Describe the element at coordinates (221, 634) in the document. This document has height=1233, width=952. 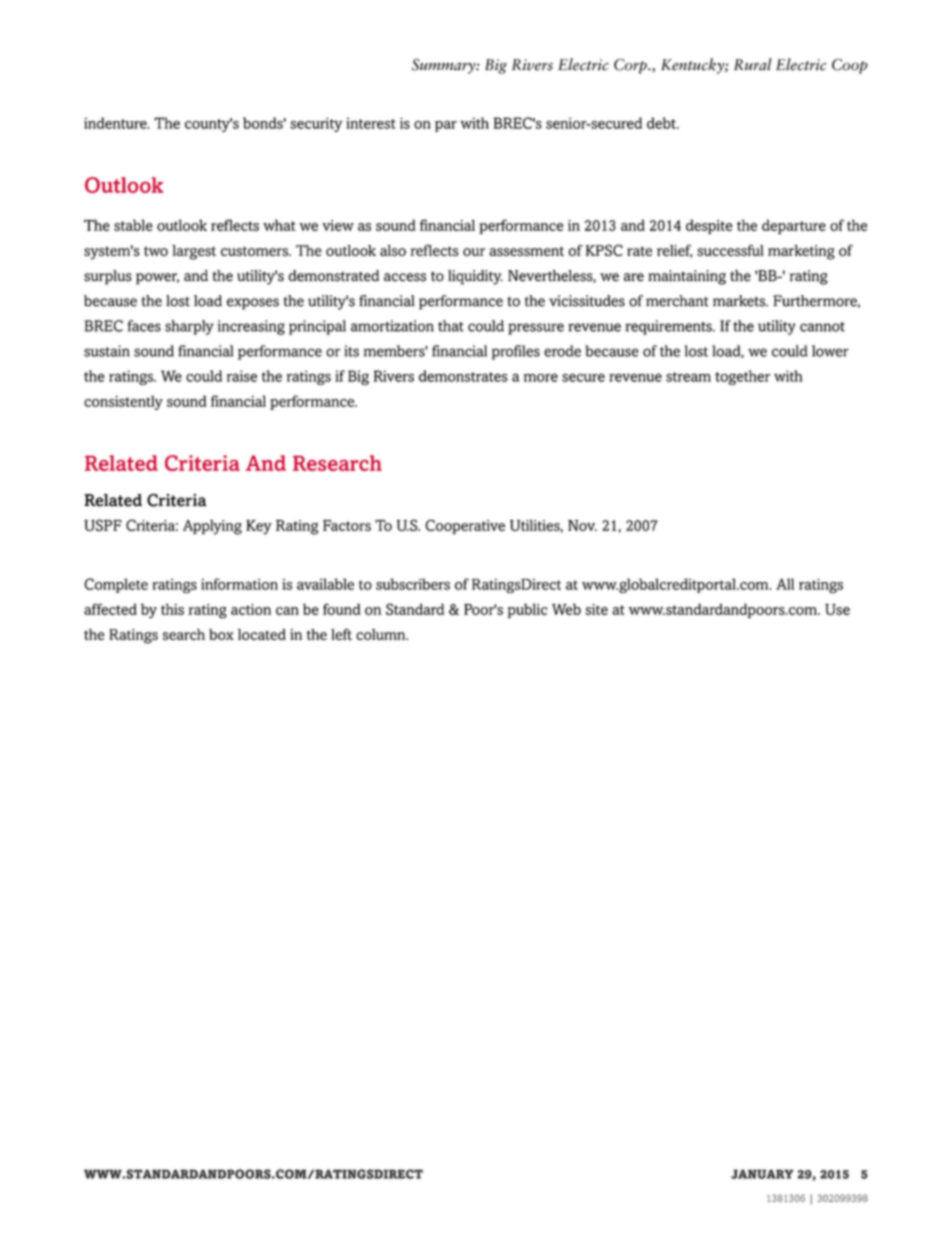
I see `box` at that location.
